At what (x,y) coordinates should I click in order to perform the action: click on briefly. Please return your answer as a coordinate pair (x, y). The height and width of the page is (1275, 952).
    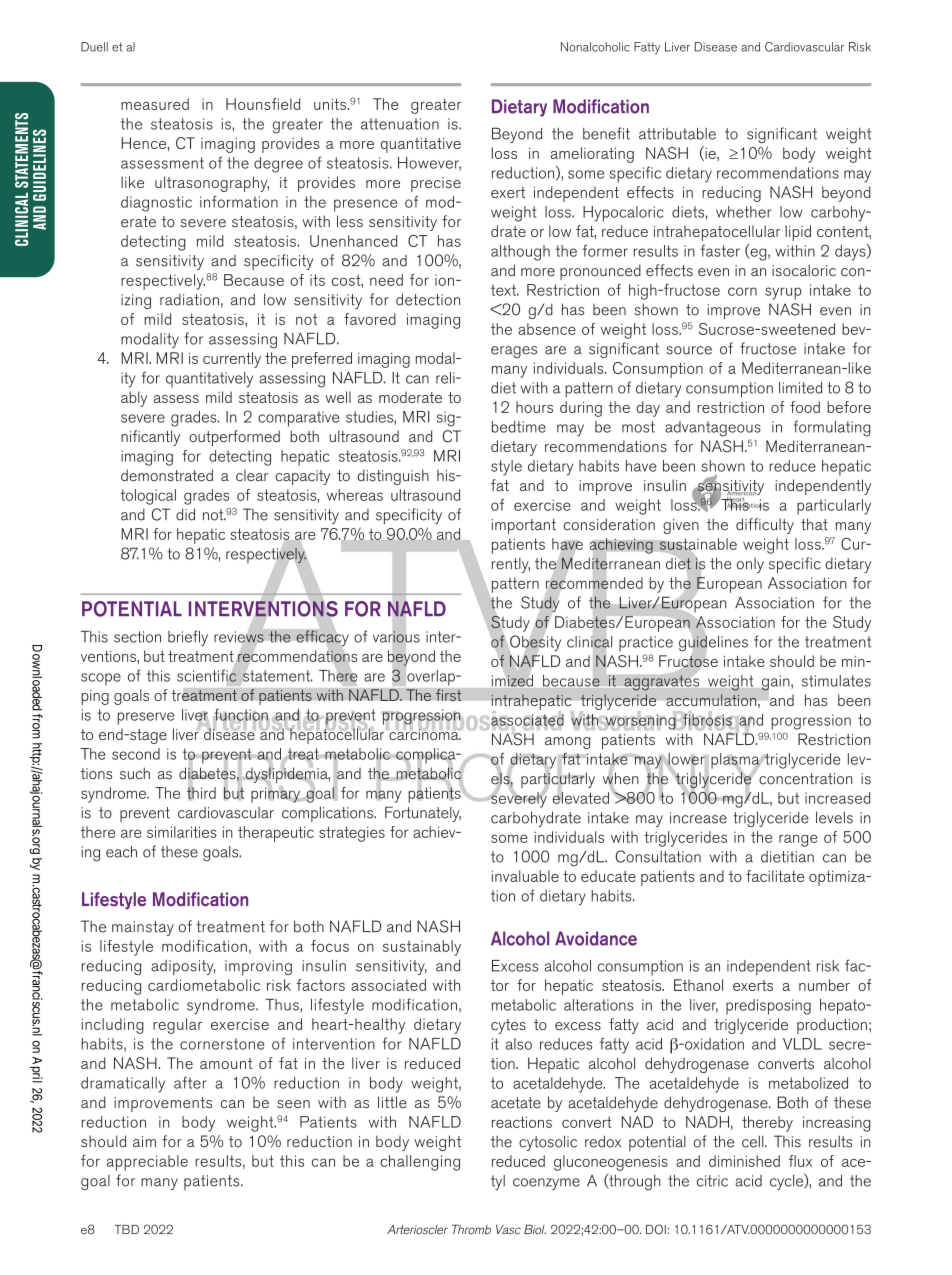
    Looking at the image, I should click on (188, 638).
